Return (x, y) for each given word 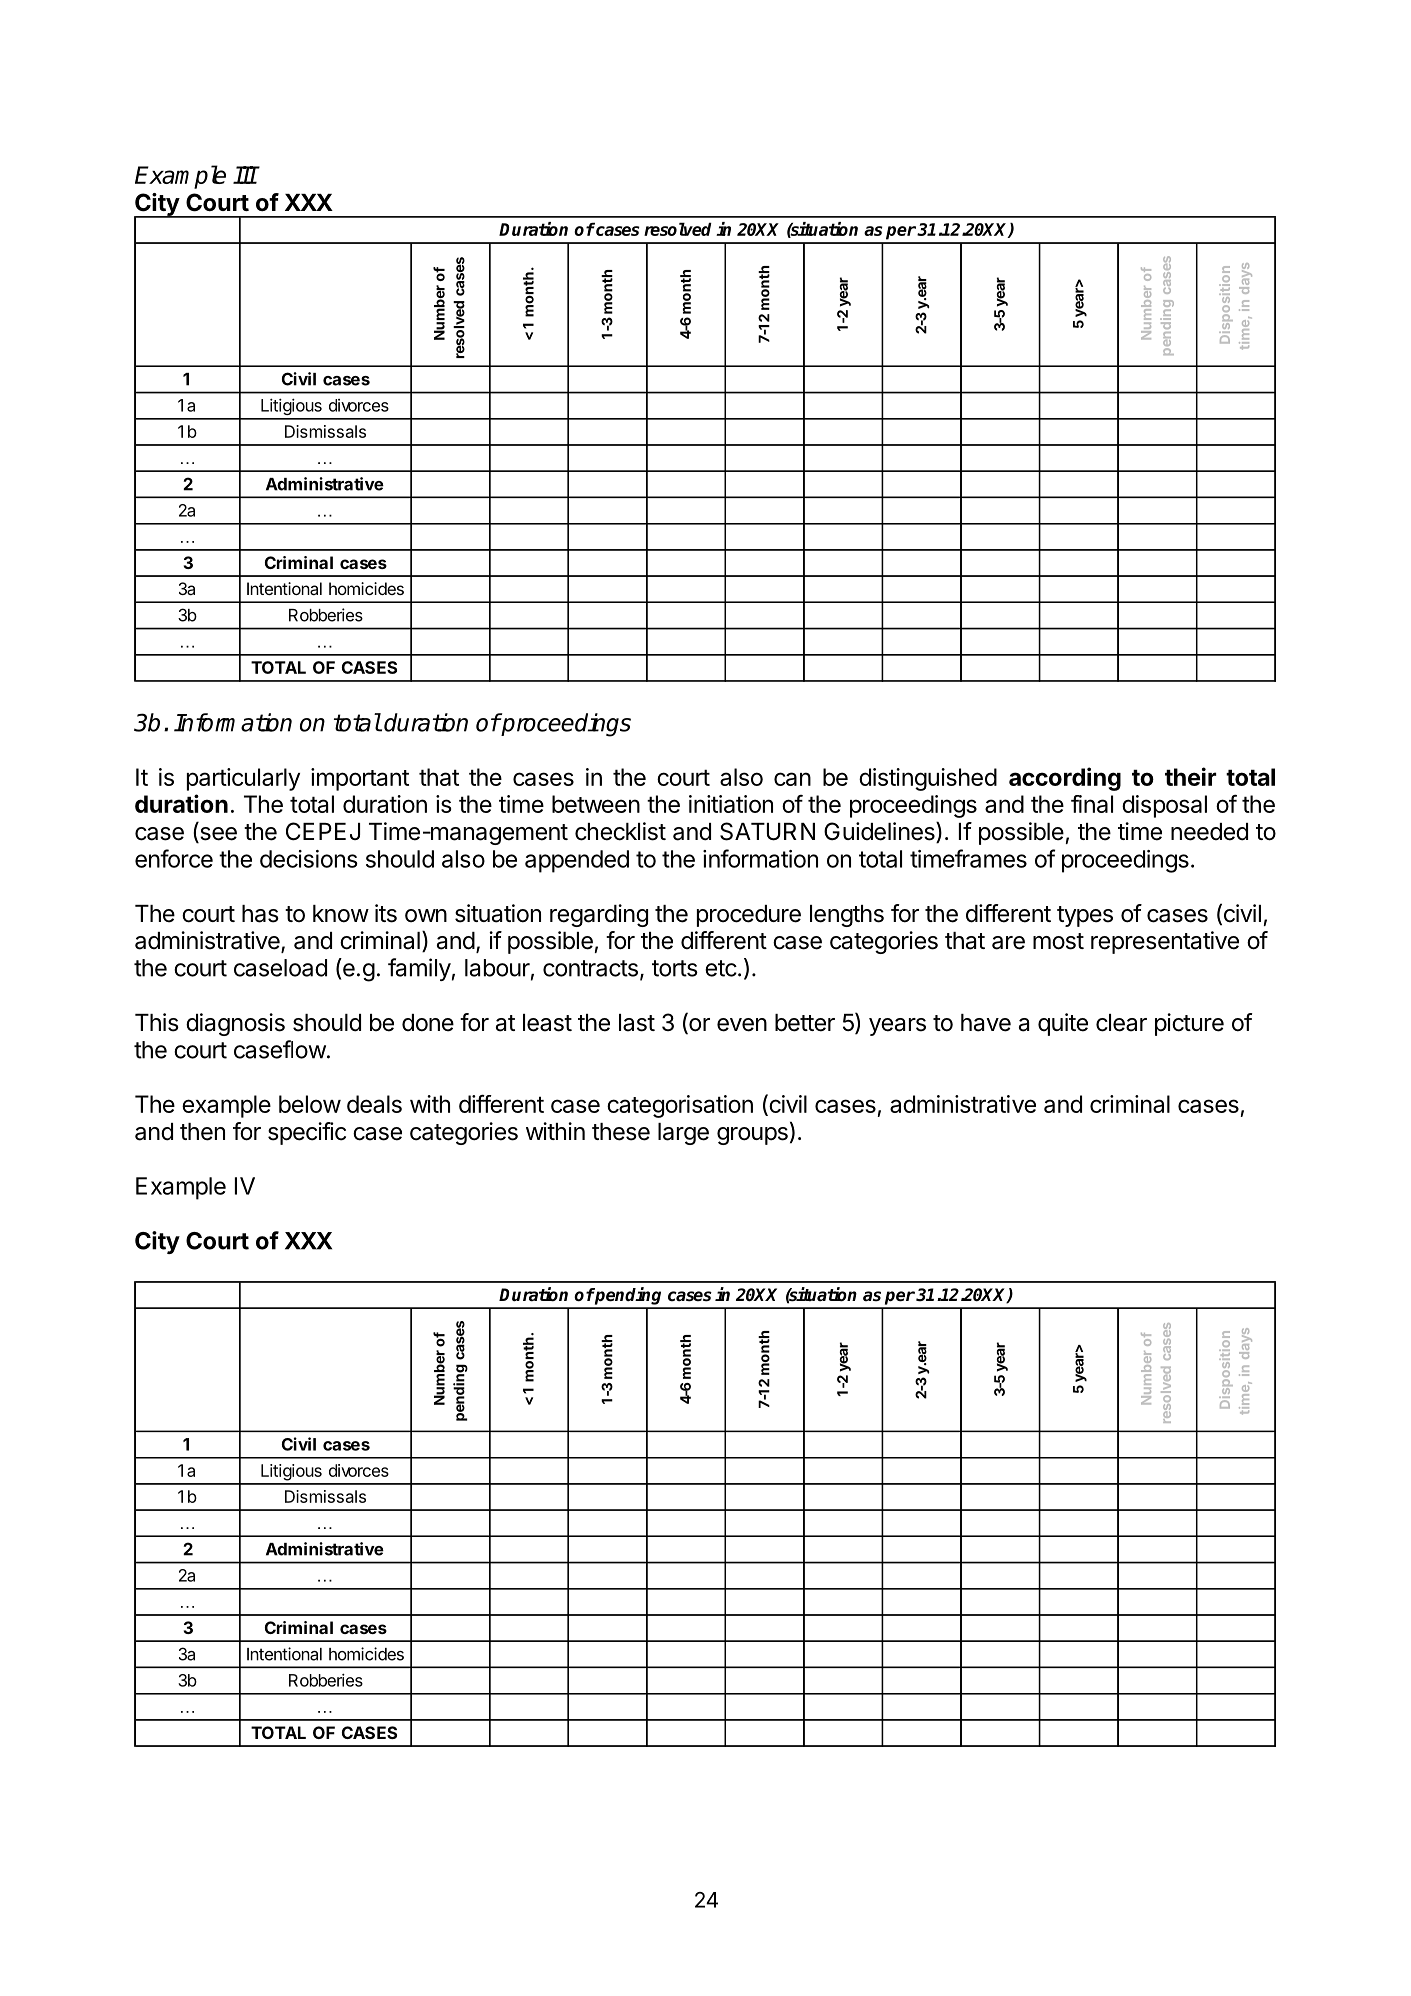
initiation (731, 804)
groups (752, 1136)
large (683, 1134)
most (1058, 941)
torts (675, 968)
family (419, 969)
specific (307, 1133)
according (1065, 779)
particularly (243, 779)
